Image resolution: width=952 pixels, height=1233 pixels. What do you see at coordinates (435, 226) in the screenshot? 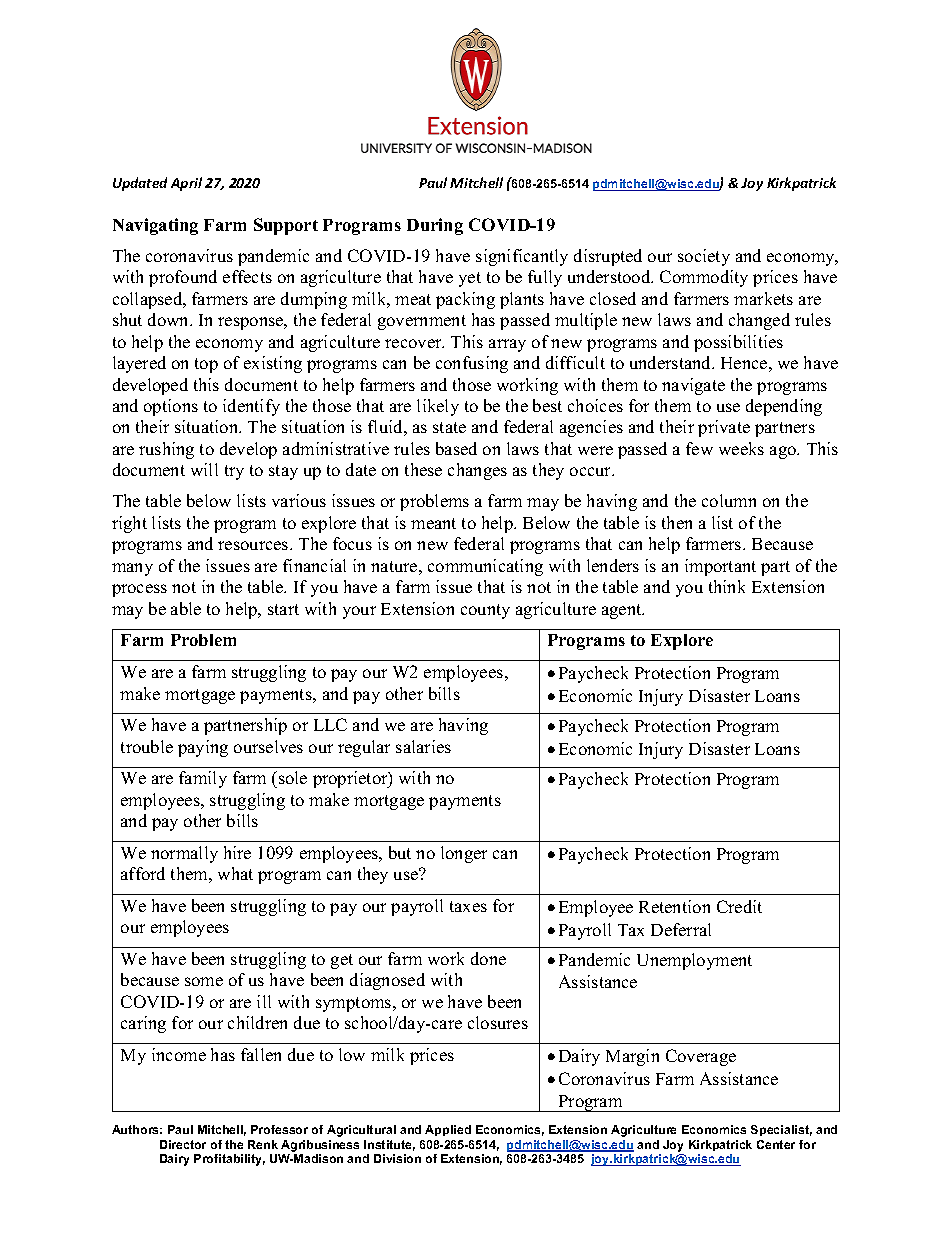
I see `During` at bounding box center [435, 226].
